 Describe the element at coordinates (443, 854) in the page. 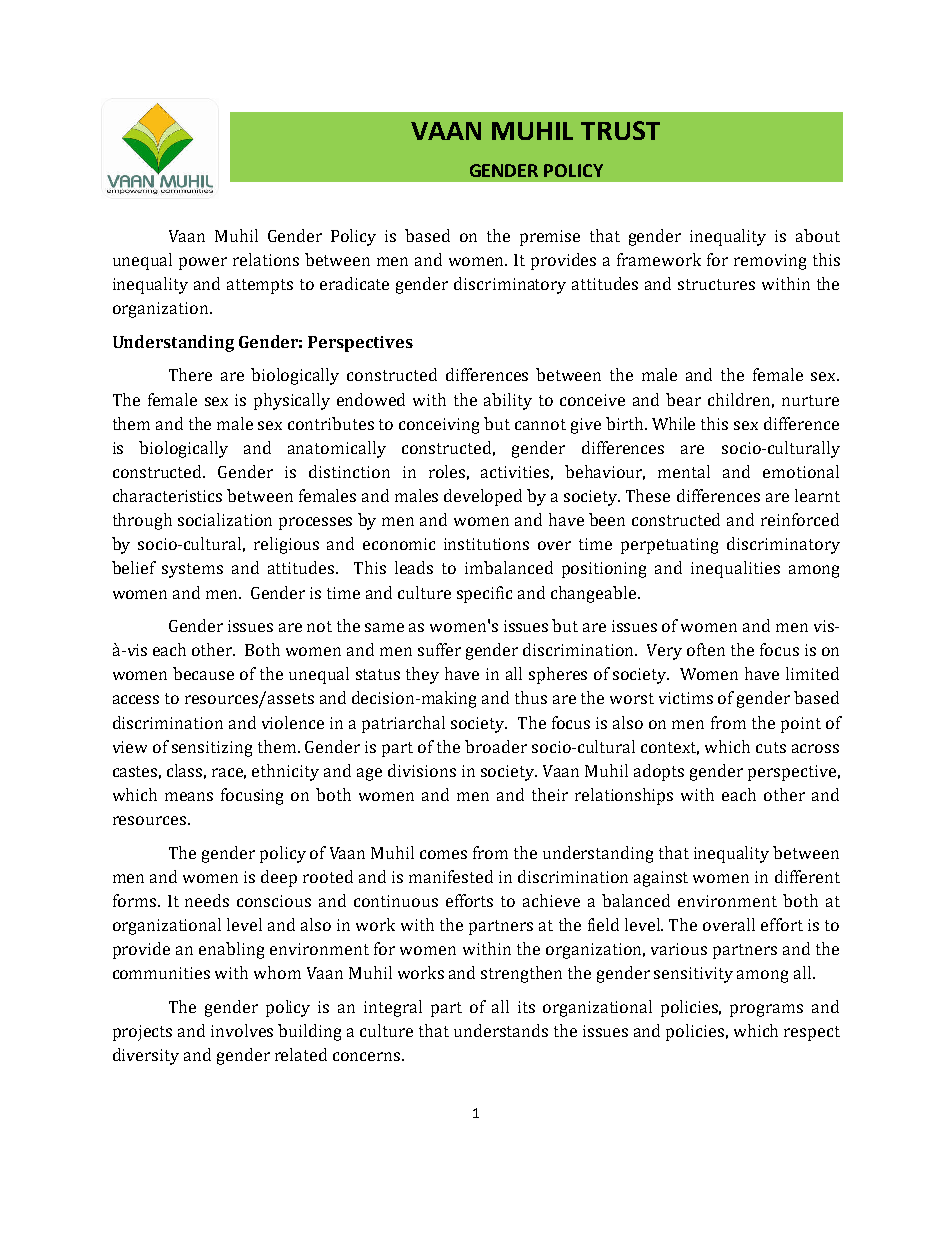

I see `comes` at that location.
